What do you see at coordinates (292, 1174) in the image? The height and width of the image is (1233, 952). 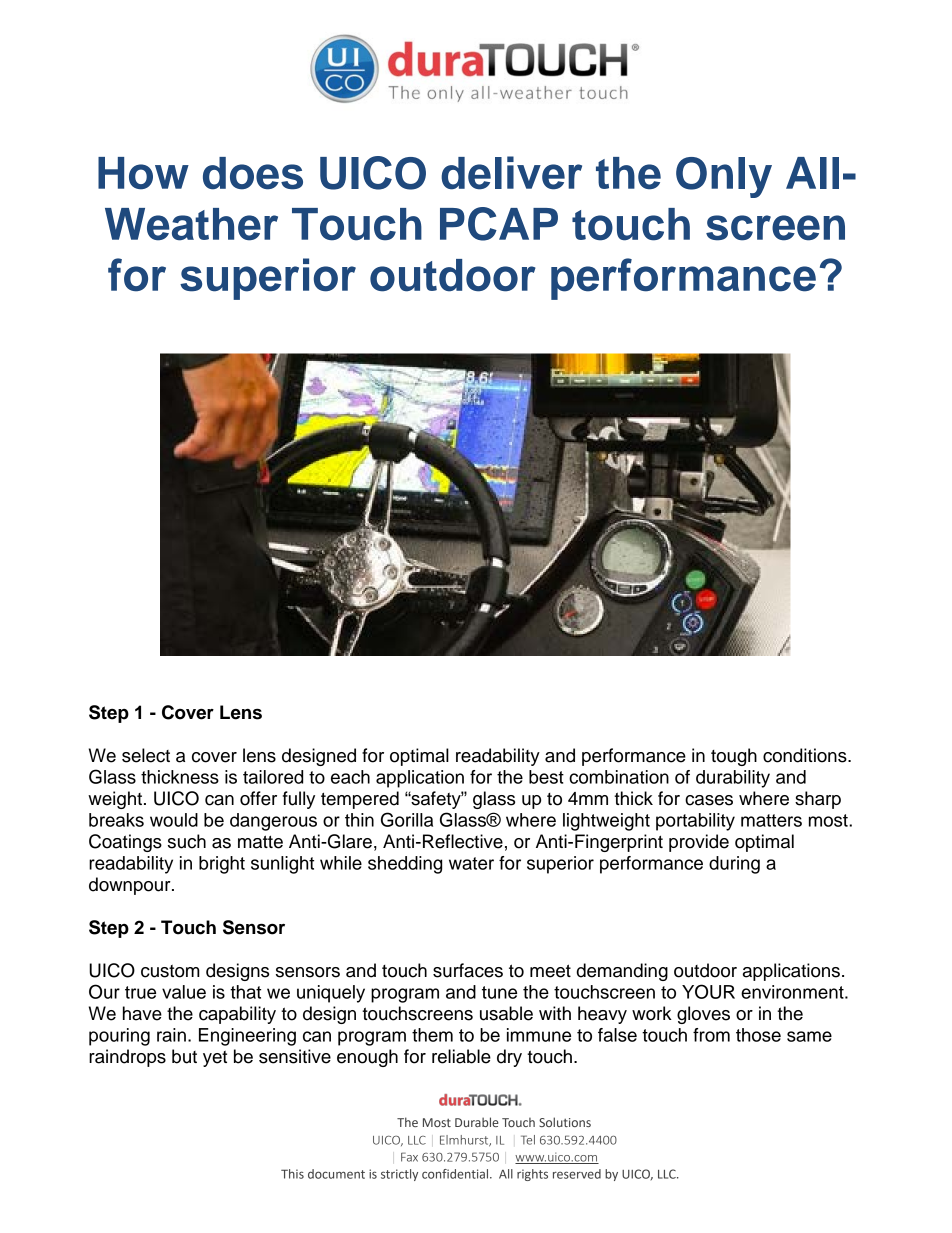 I see `This` at bounding box center [292, 1174].
